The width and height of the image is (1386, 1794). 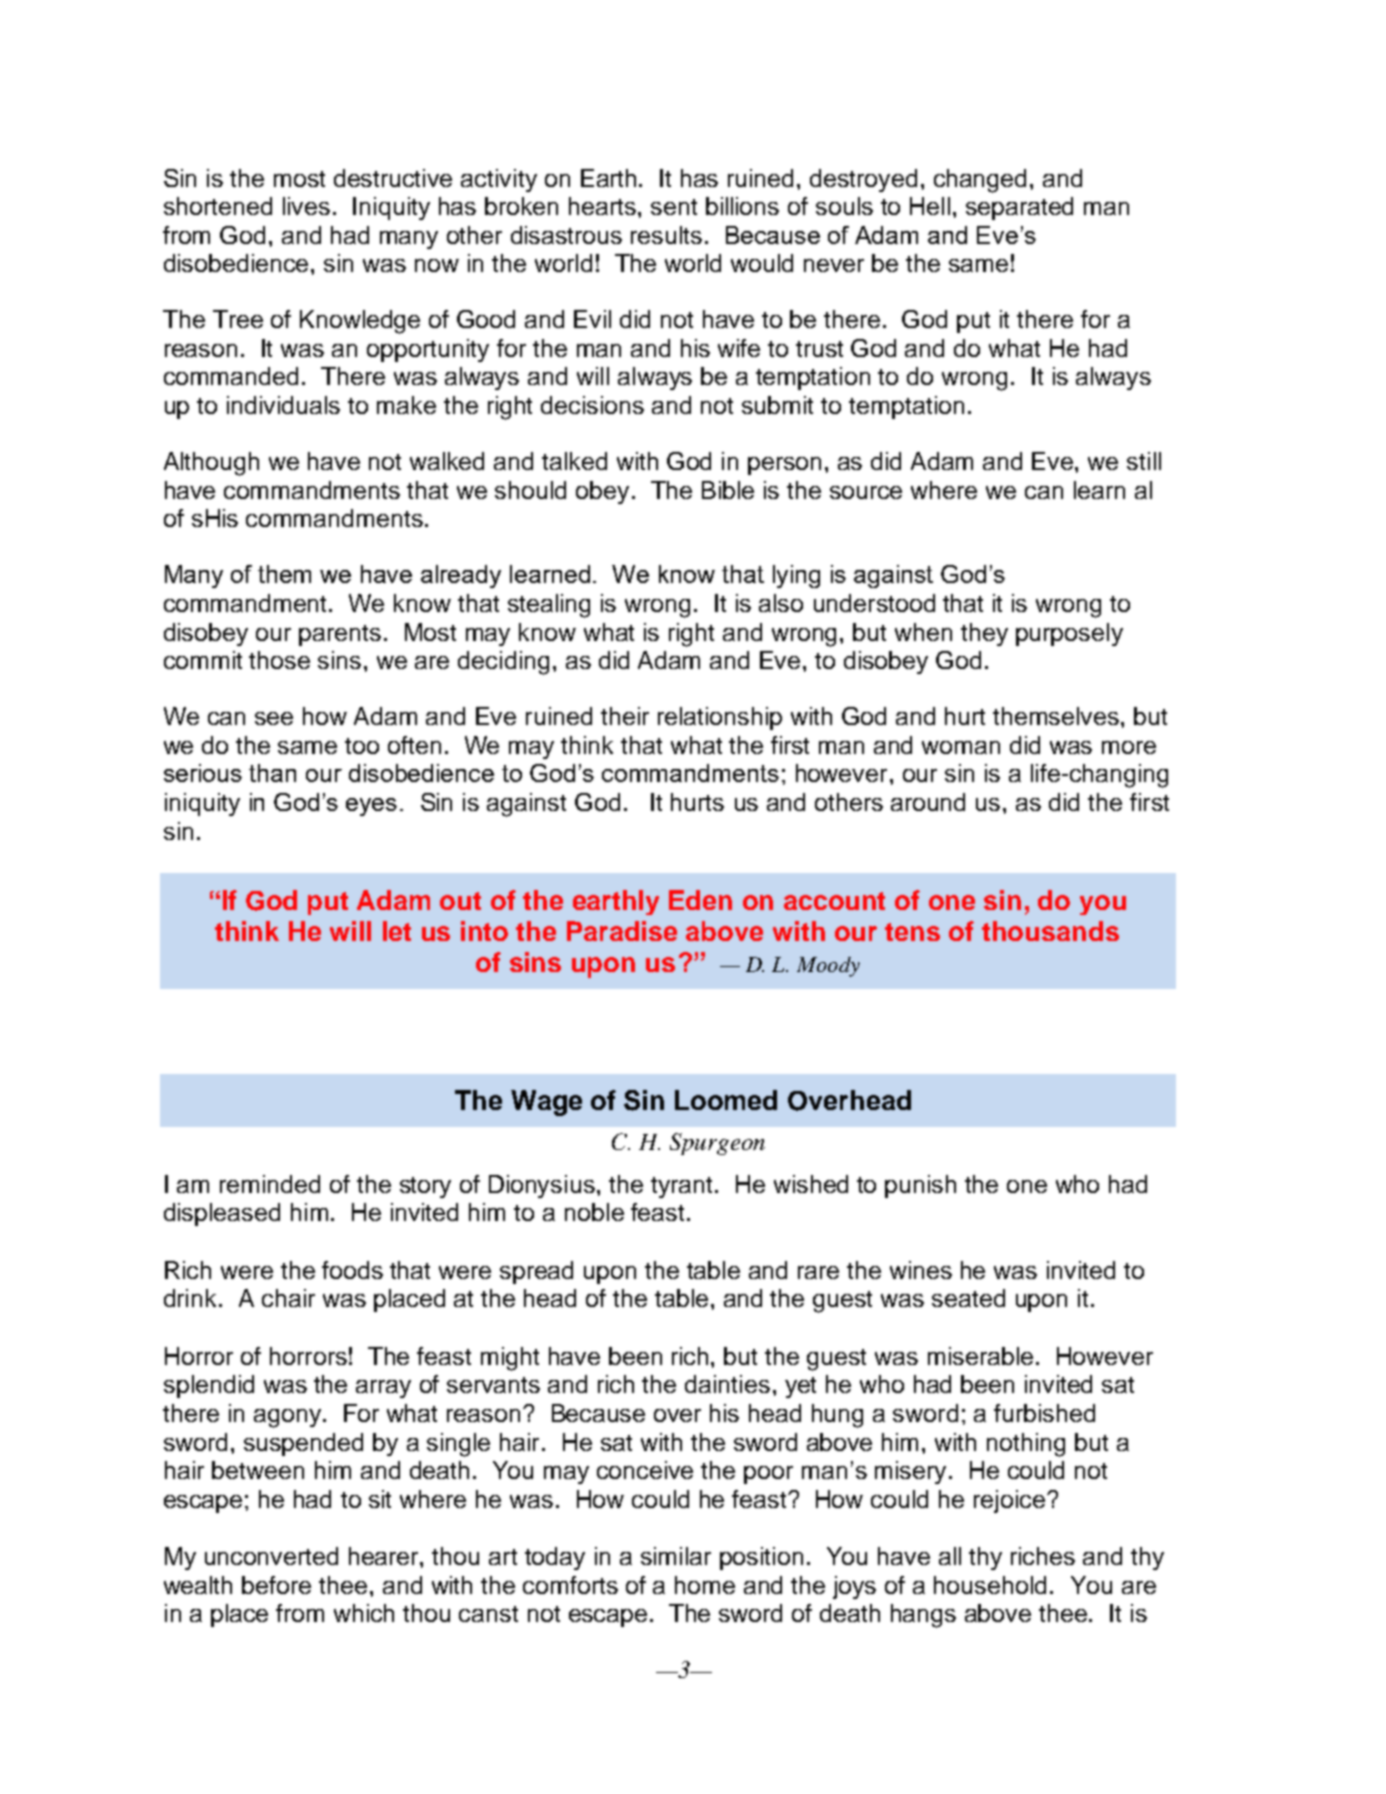 What do you see at coordinates (625, 716) in the image?
I see `their` at bounding box center [625, 716].
